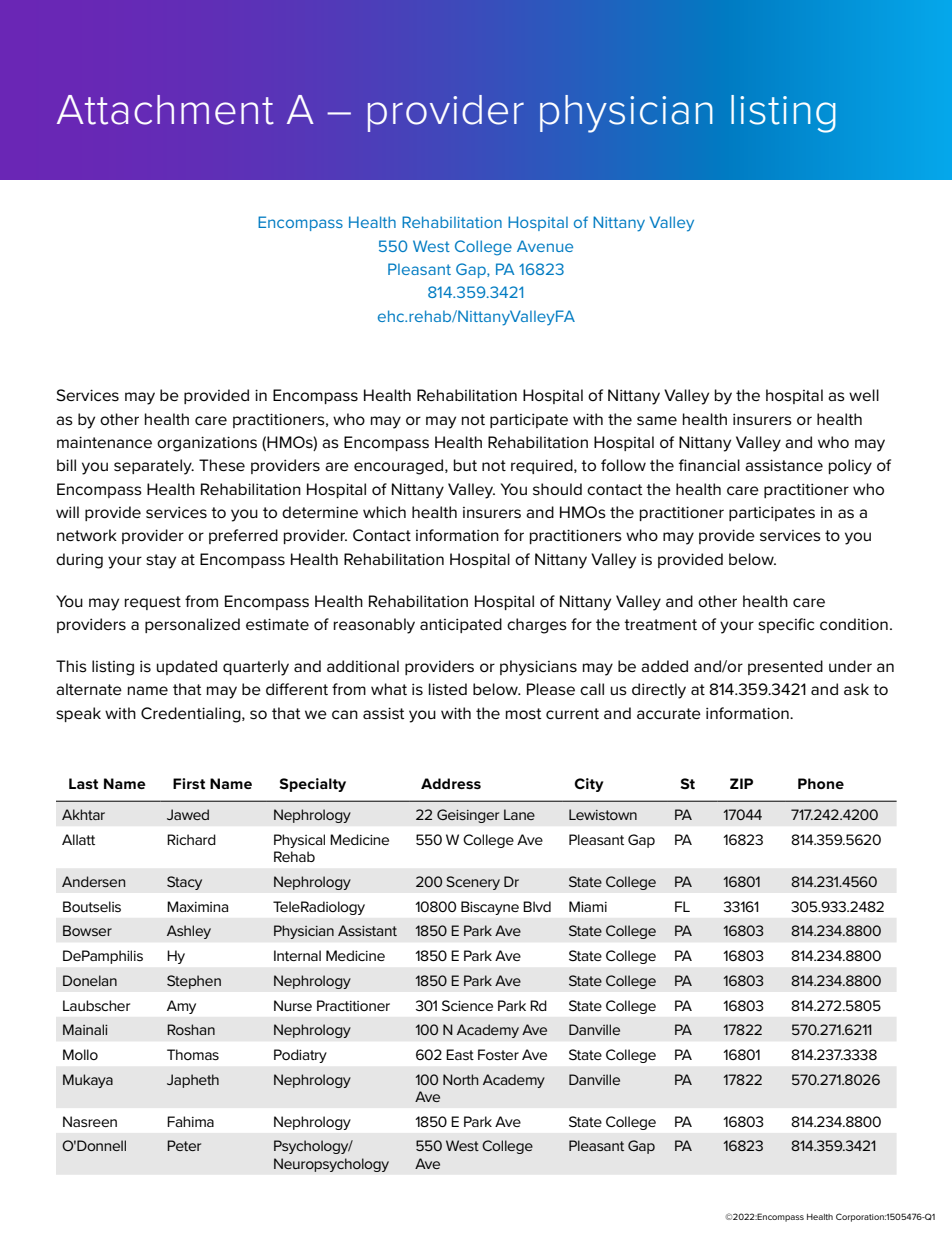 The height and width of the image is (1233, 952). What do you see at coordinates (498, 1054) in the image?
I see `Foster` at bounding box center [498, 1054].
